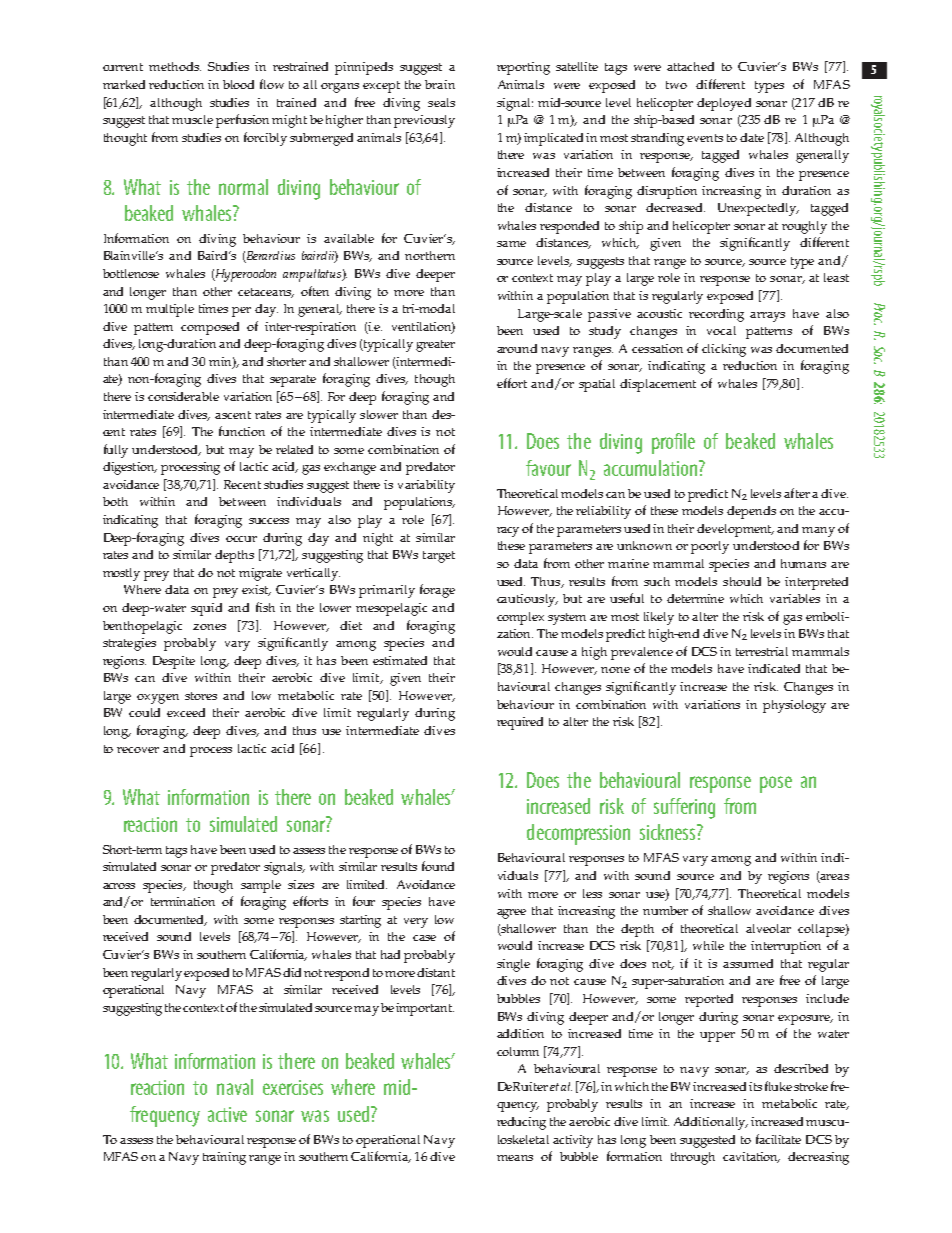 The image size is (952, 1233). Describe the element at coordinates (724, 104) in the image. I see `deployed` at that location.
